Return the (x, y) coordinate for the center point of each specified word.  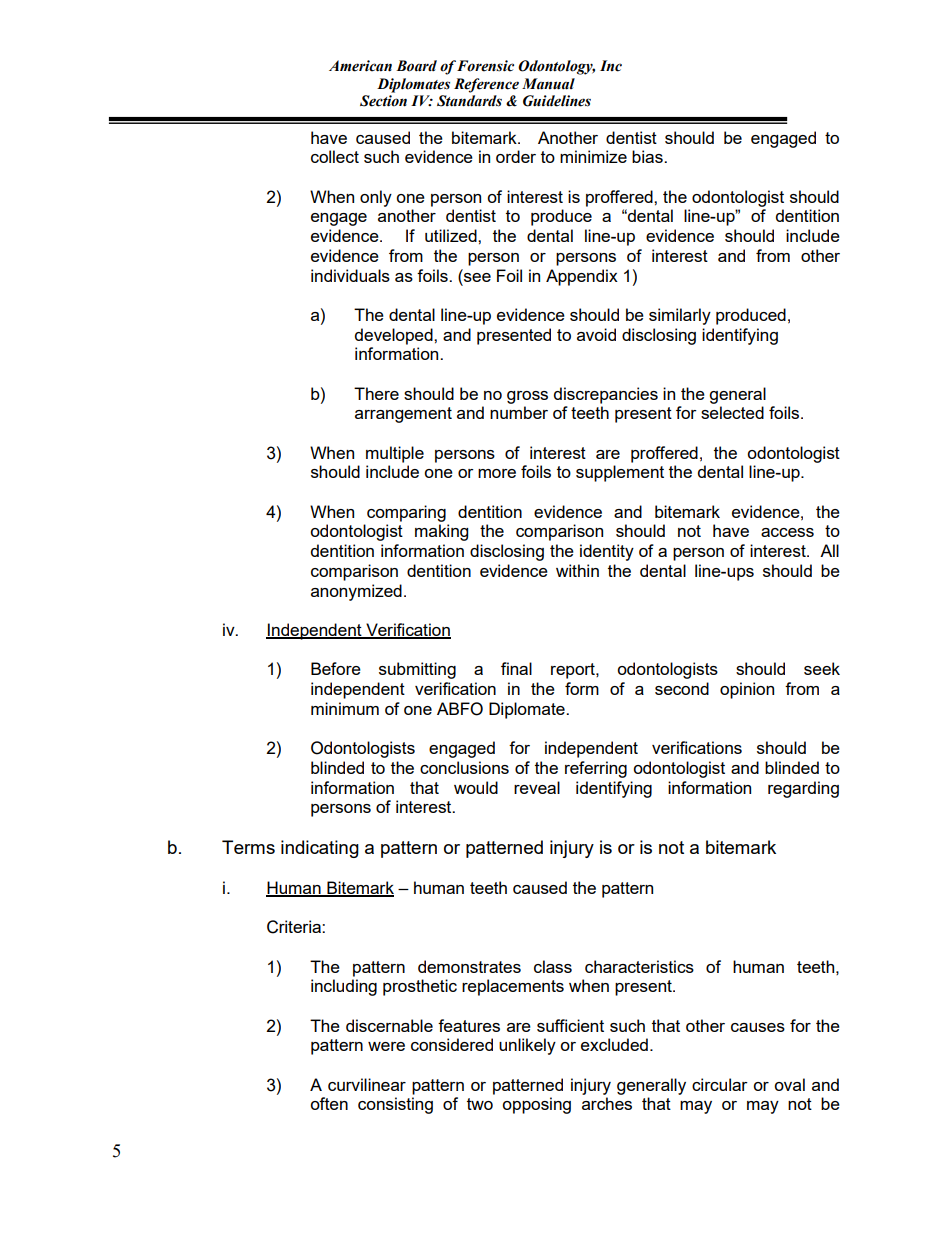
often (329, 1103)
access (787, 532)
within (577, 570)
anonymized (356, 592)
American (360, 66)
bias (648, 156)
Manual (548, 84)
